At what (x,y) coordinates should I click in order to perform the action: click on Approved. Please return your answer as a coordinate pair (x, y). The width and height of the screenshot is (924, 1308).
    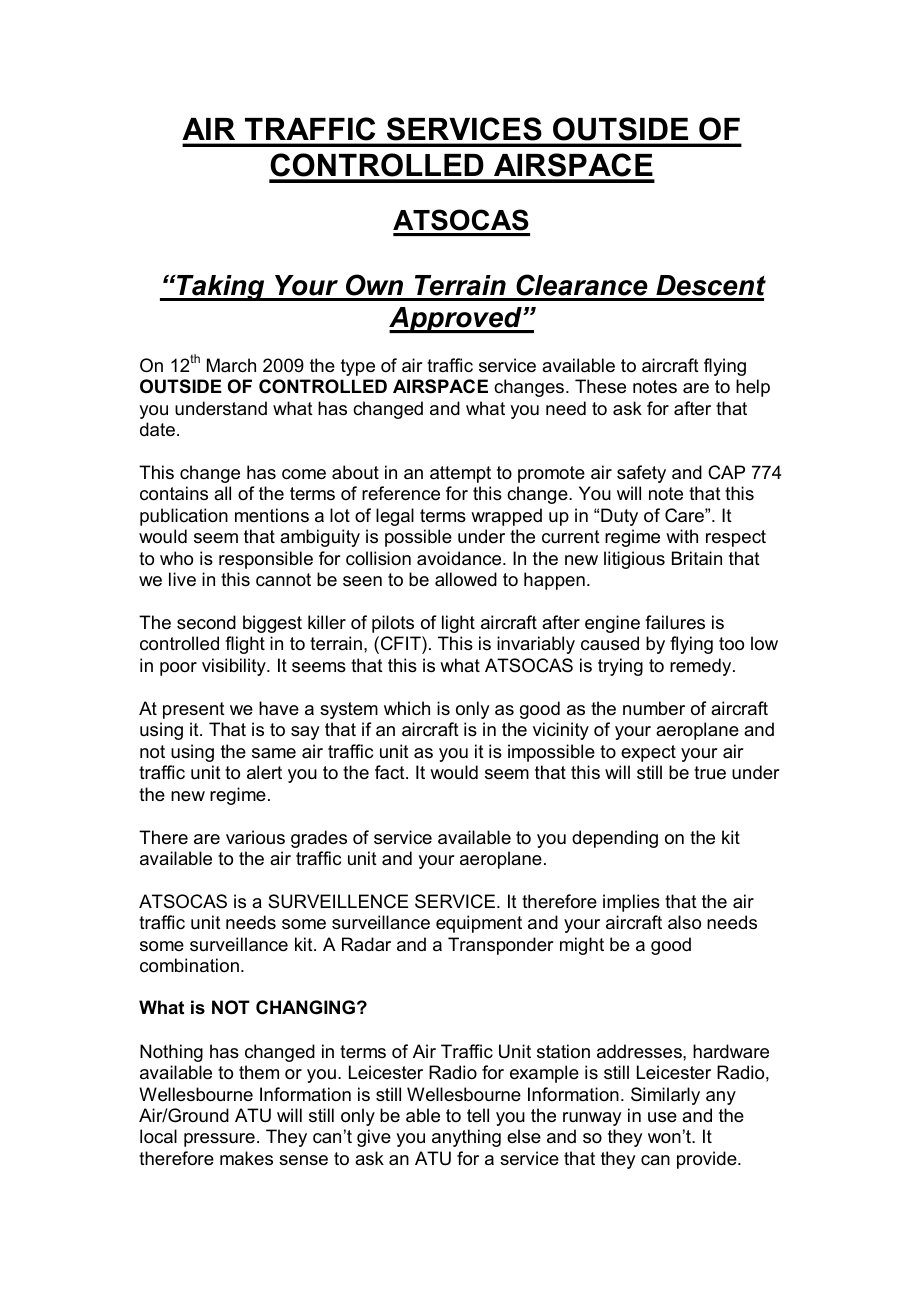
    Looking at the image, I should click on (456, 320).
